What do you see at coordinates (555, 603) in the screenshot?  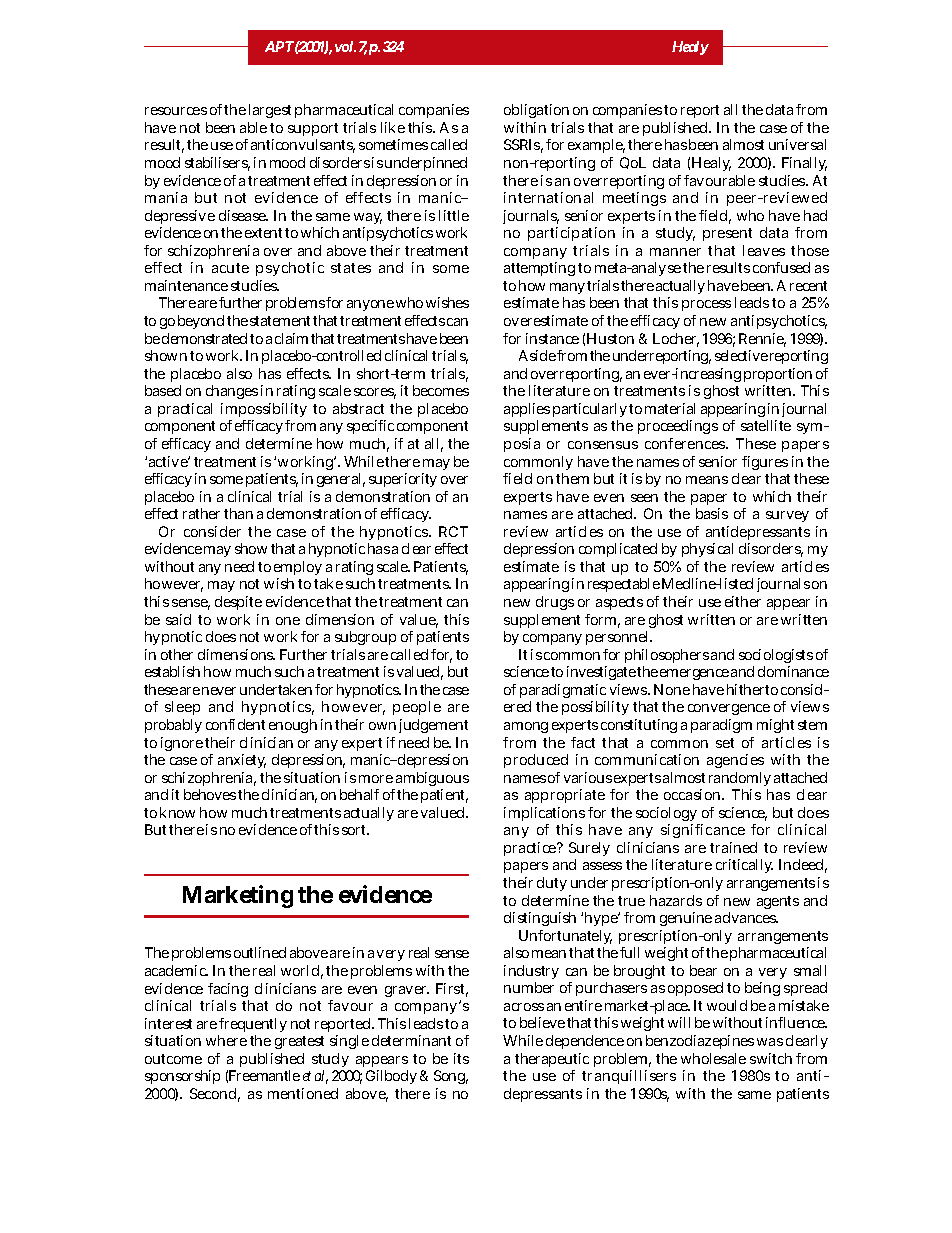 I see `drugs` at bounding box center [555, 603].
